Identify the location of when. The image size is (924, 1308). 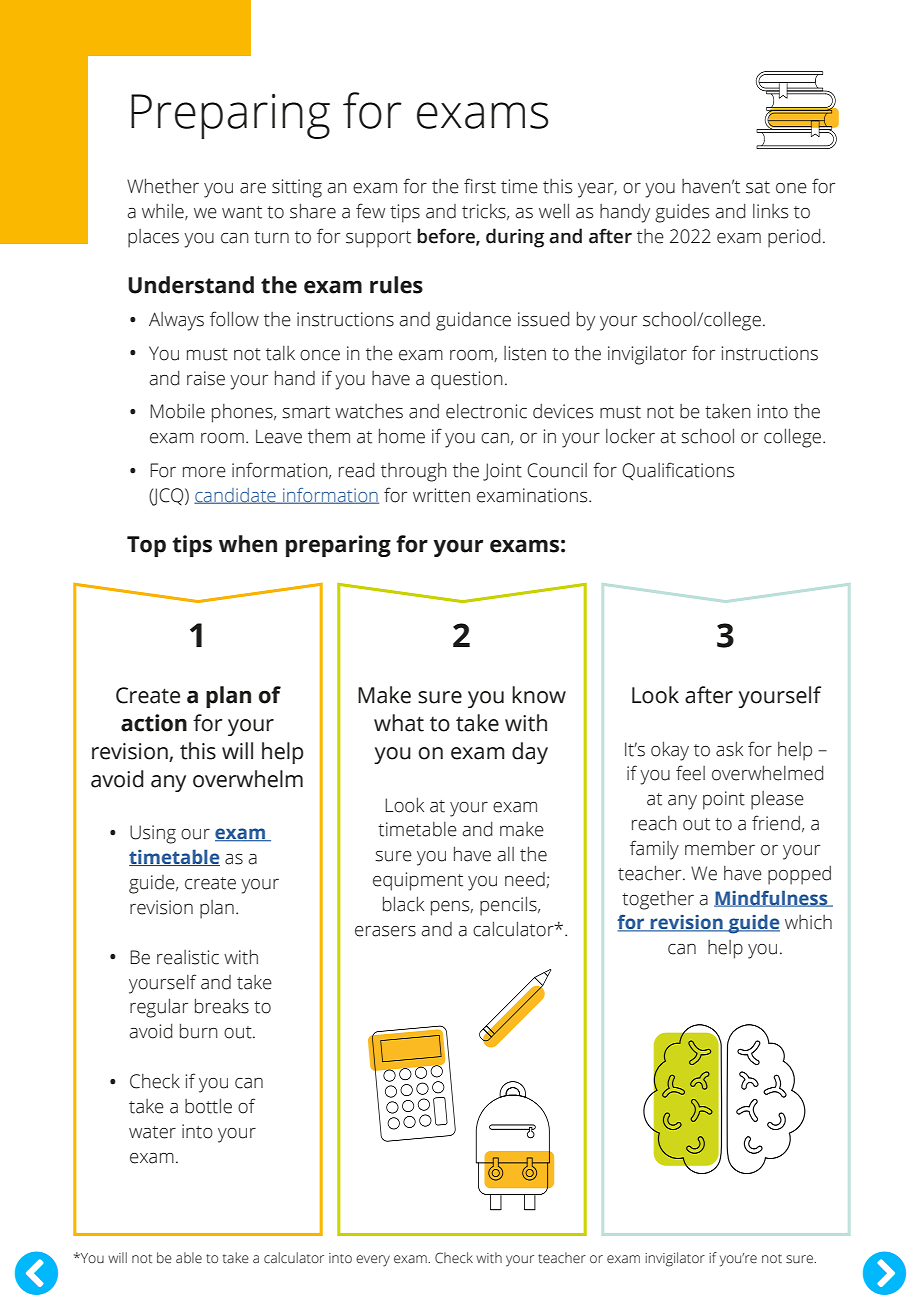
(248, 544).
